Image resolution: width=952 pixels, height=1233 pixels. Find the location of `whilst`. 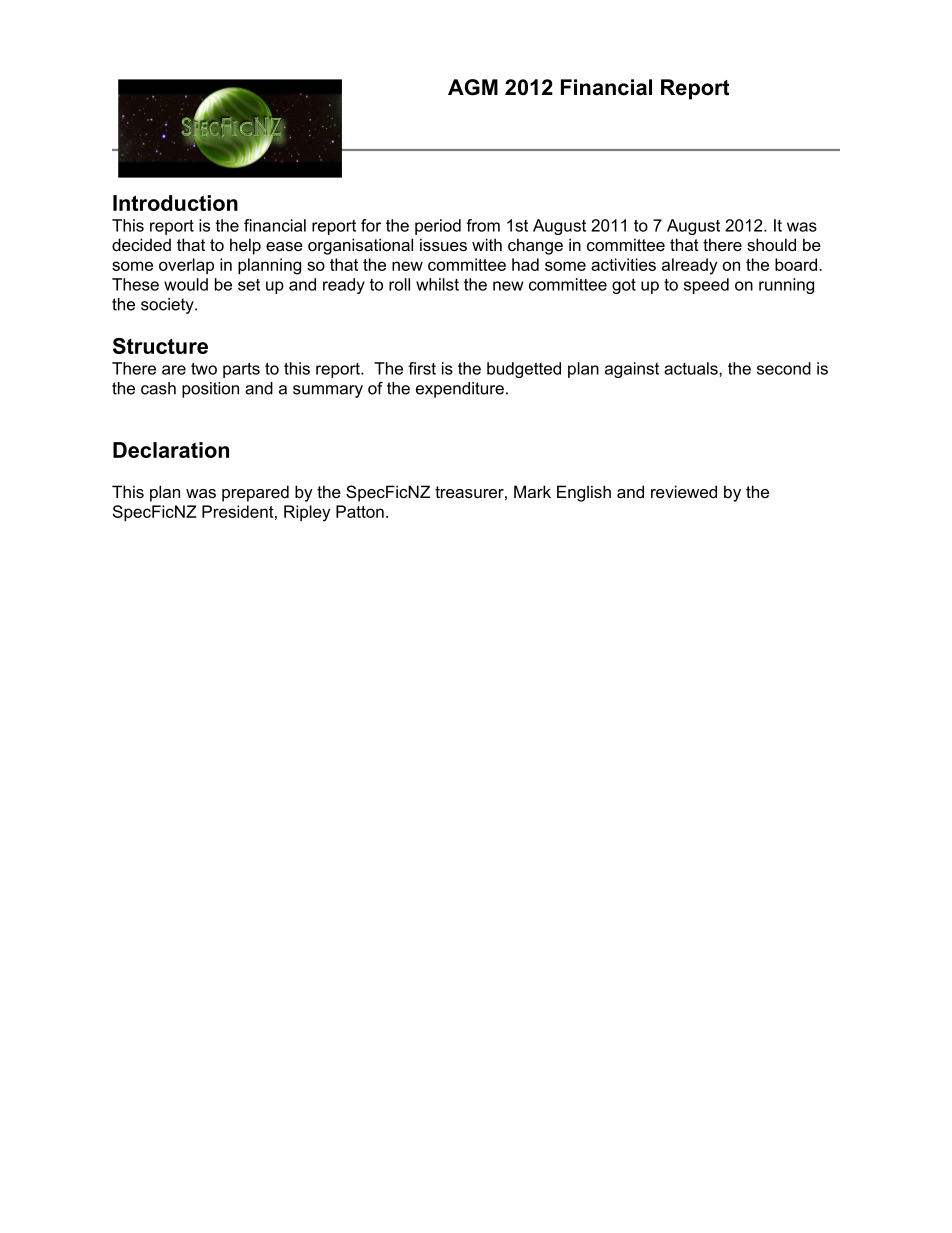

whilst is located at coordinates (437, 284).
